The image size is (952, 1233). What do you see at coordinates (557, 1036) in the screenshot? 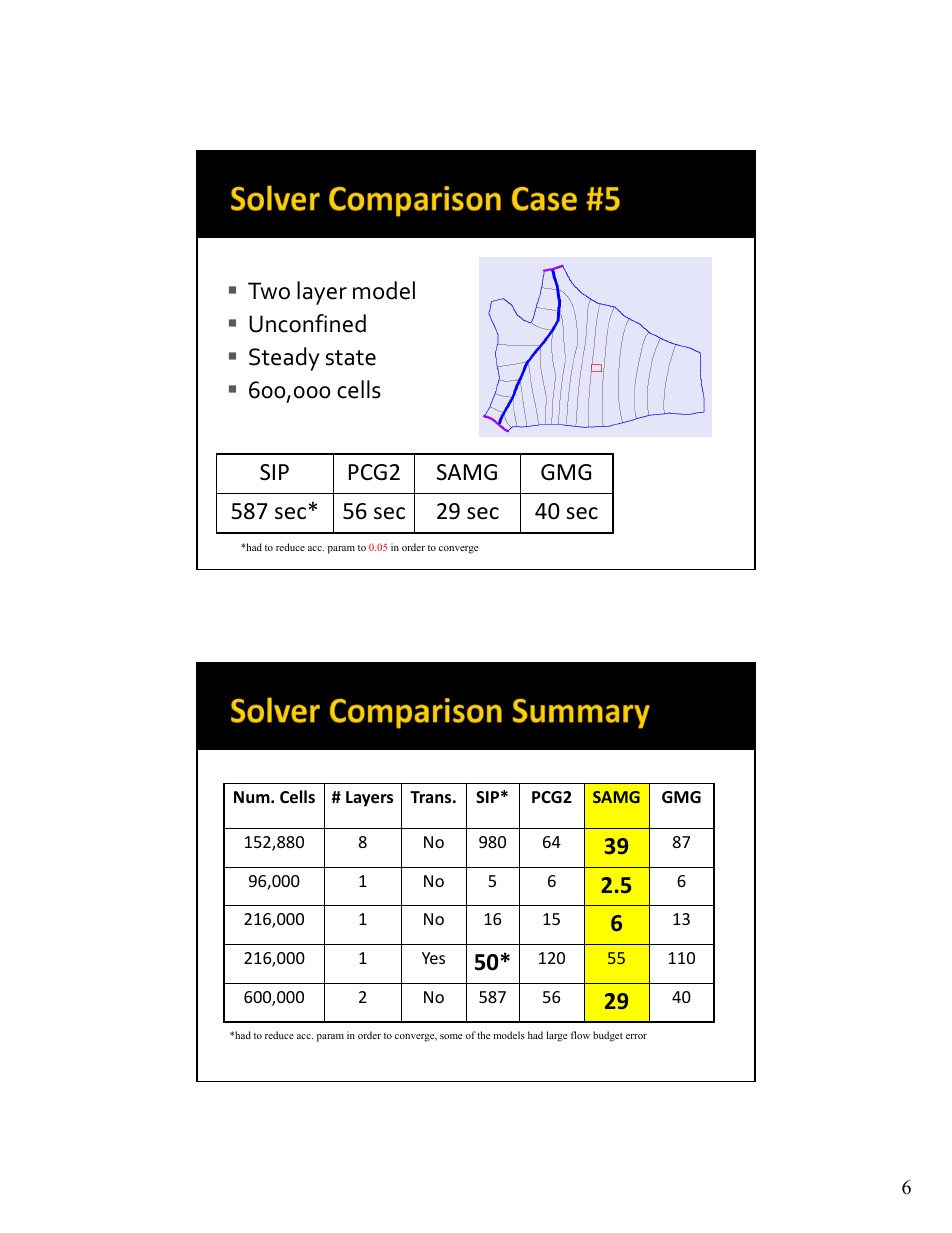
I see `large` at bounding box center [557, 1036].
